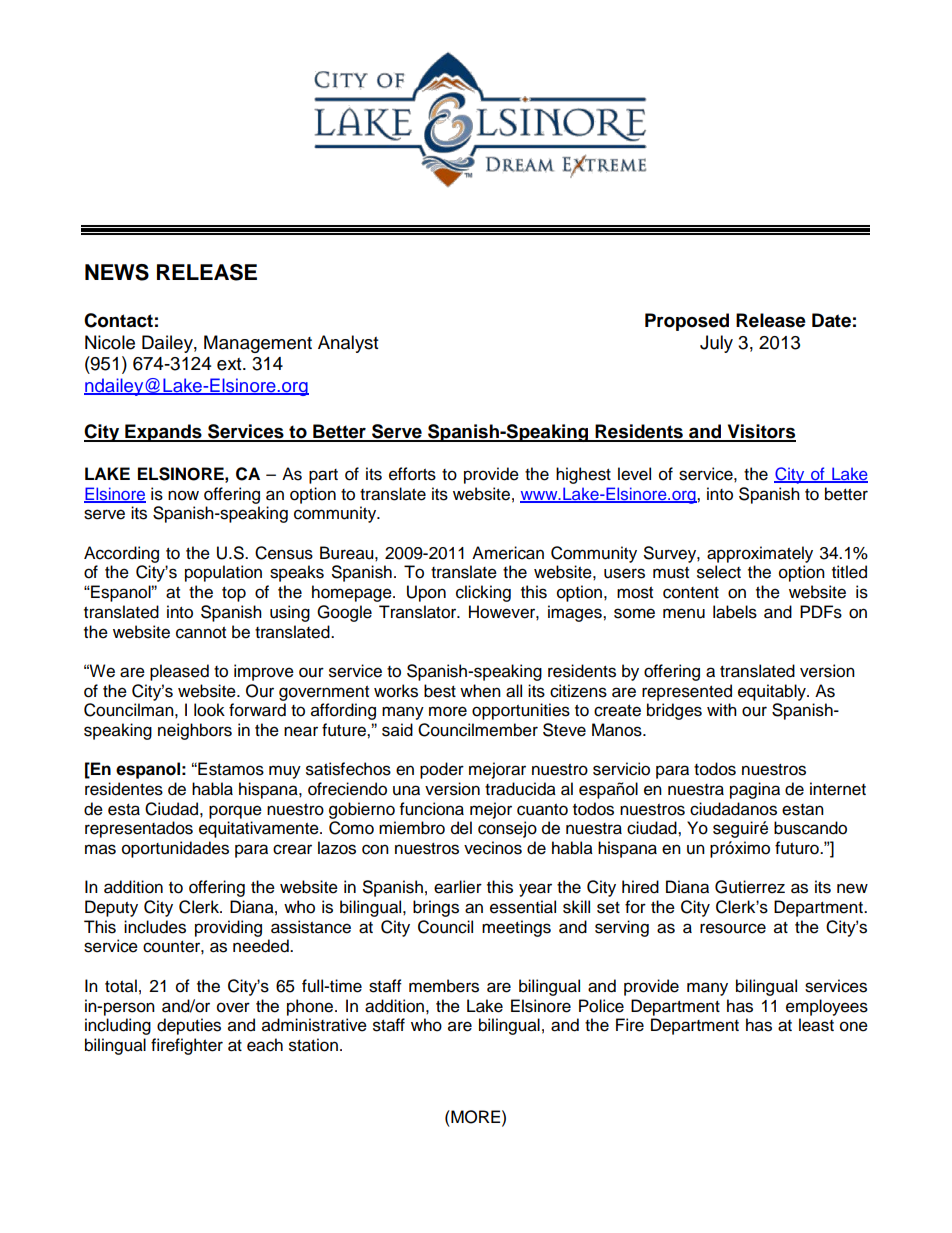  Describe the element at coordinates (189, 1026) in the page. I see `deputies` at that location.
